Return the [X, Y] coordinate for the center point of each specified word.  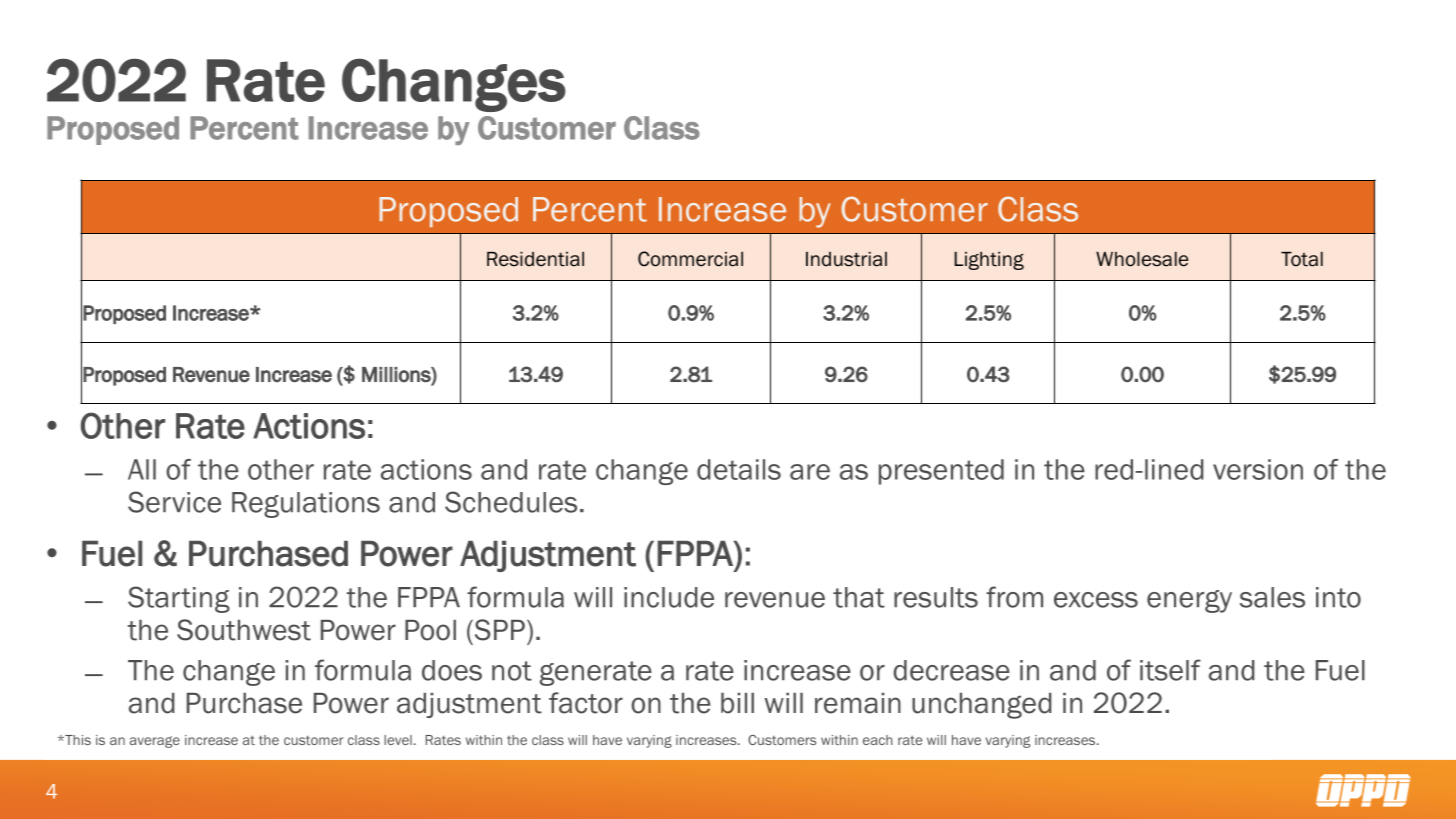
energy [1189, 601]
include [669, 597]
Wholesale [1142, 259]
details [739, 469]
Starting [179, 599]
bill [737, 703]
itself [1170, 670]
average [155, 742]
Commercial [690, 259]
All [142, 469]
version [1258, 469]
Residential [535, 259]
